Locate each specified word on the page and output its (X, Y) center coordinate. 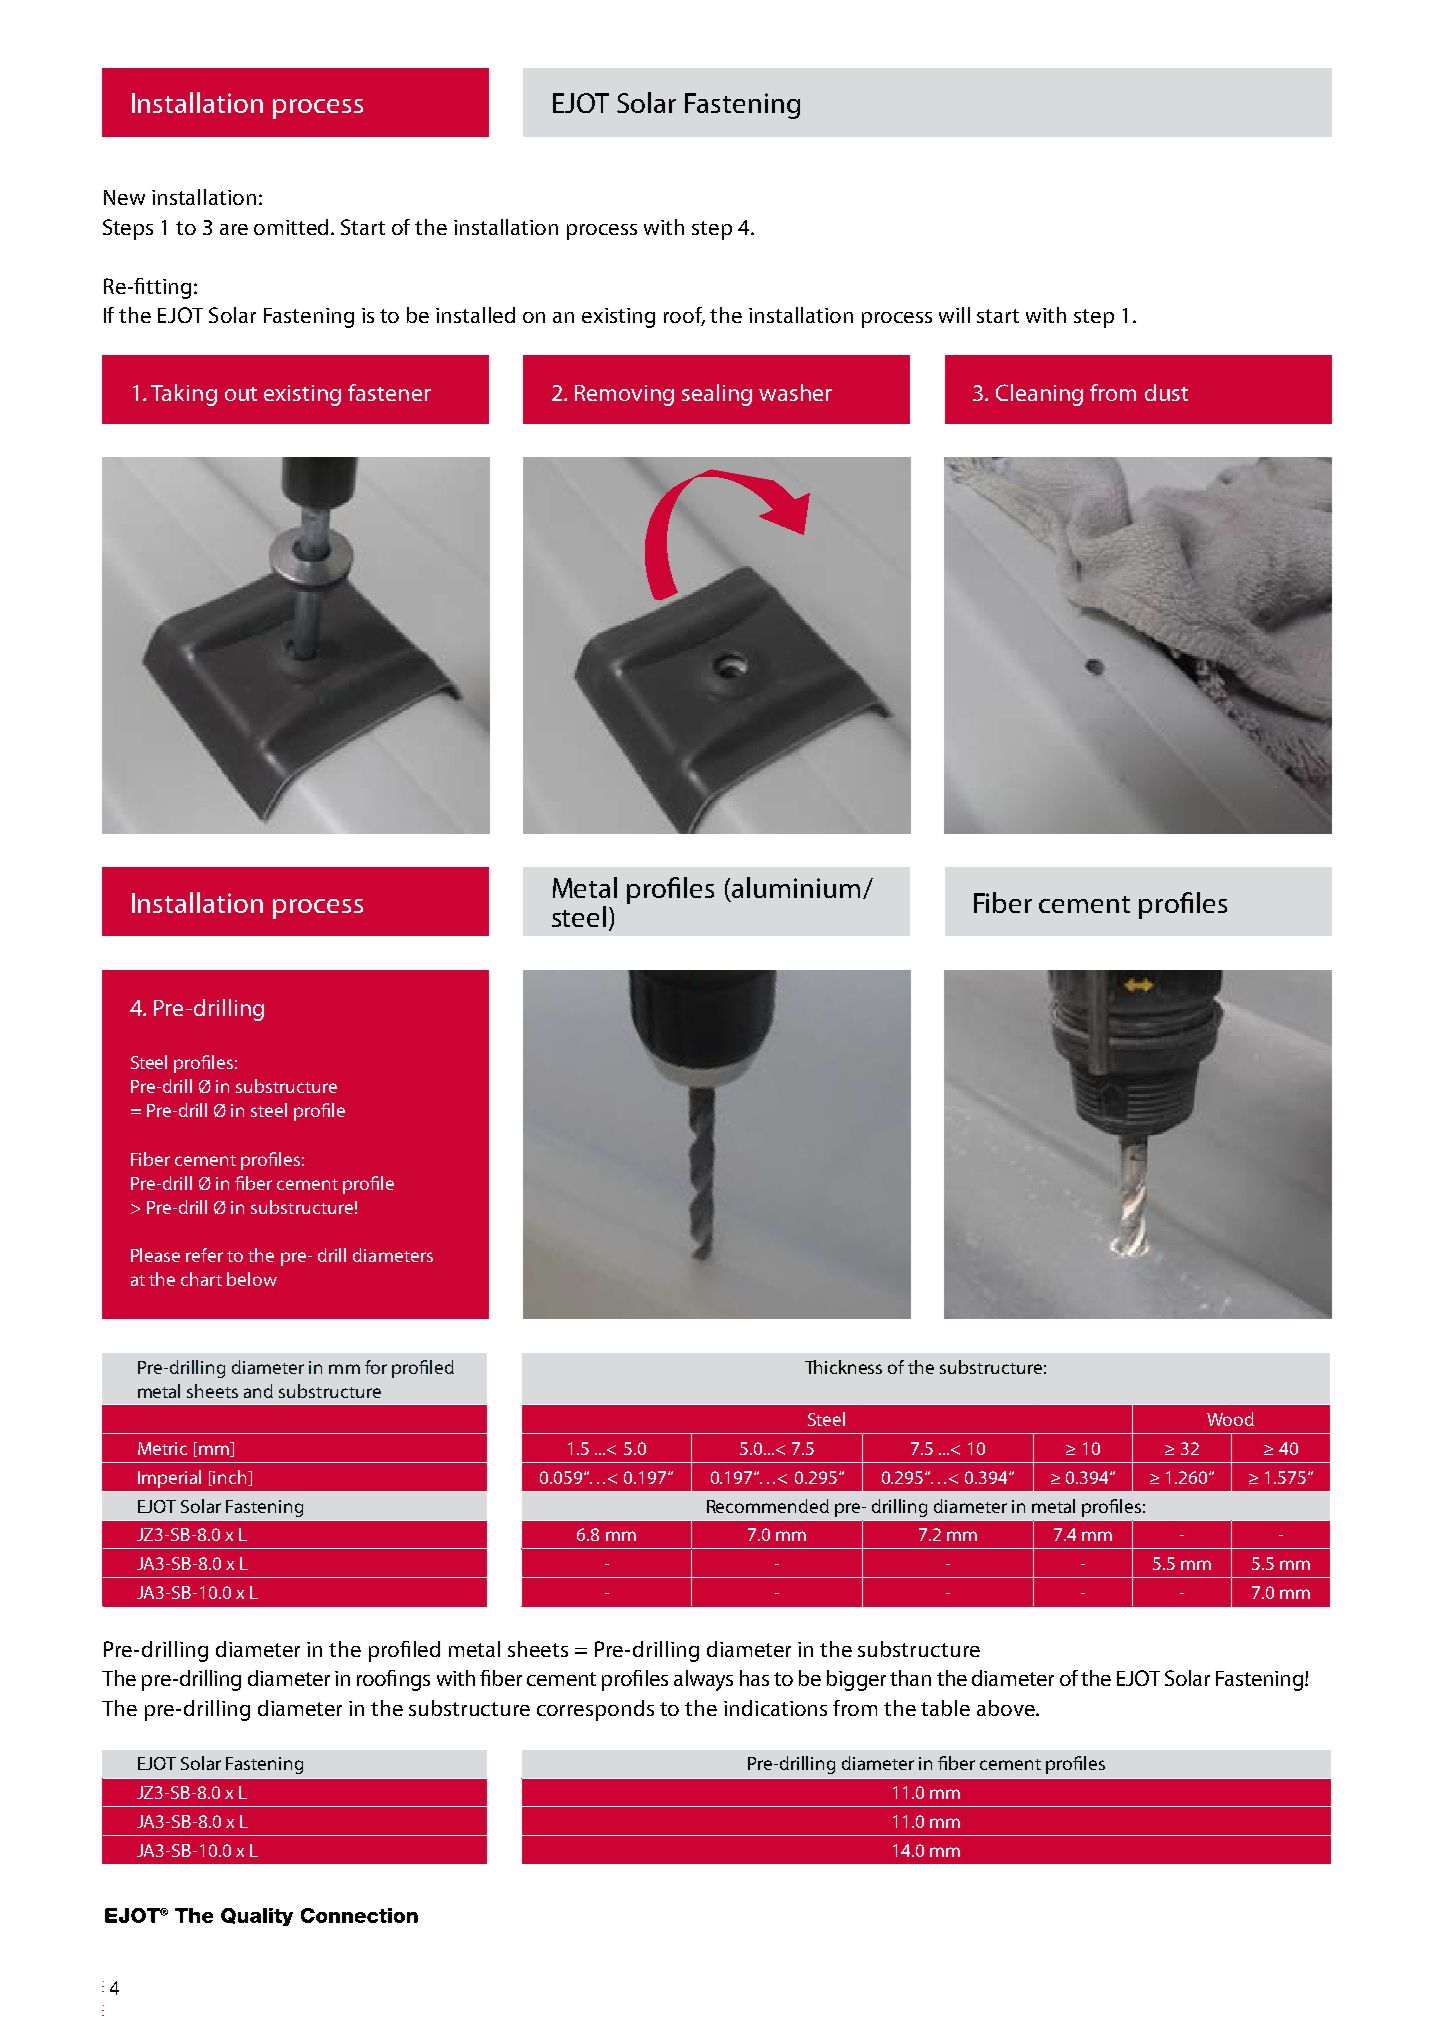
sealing (717, 395)
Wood (1230, 1419)
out (241, 394)
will (954, 315)
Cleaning (1039, 395)
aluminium (796, 887)
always (703, 1680)
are (234, 229)
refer (204, 1255)
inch (231, 1478)
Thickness (843, 1367)
